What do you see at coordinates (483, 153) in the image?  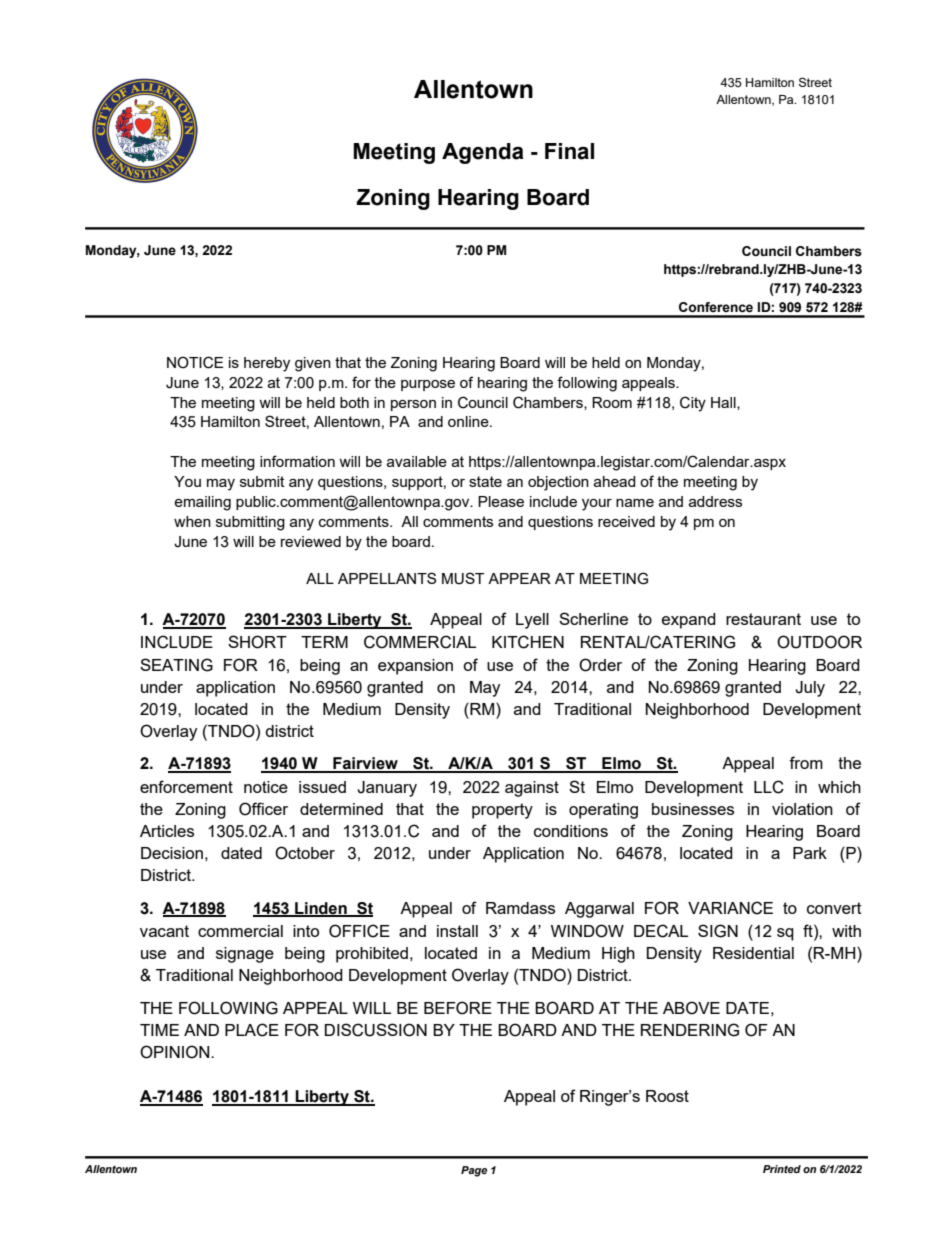 I see `Agenda` at bounding box center [483, 153].
